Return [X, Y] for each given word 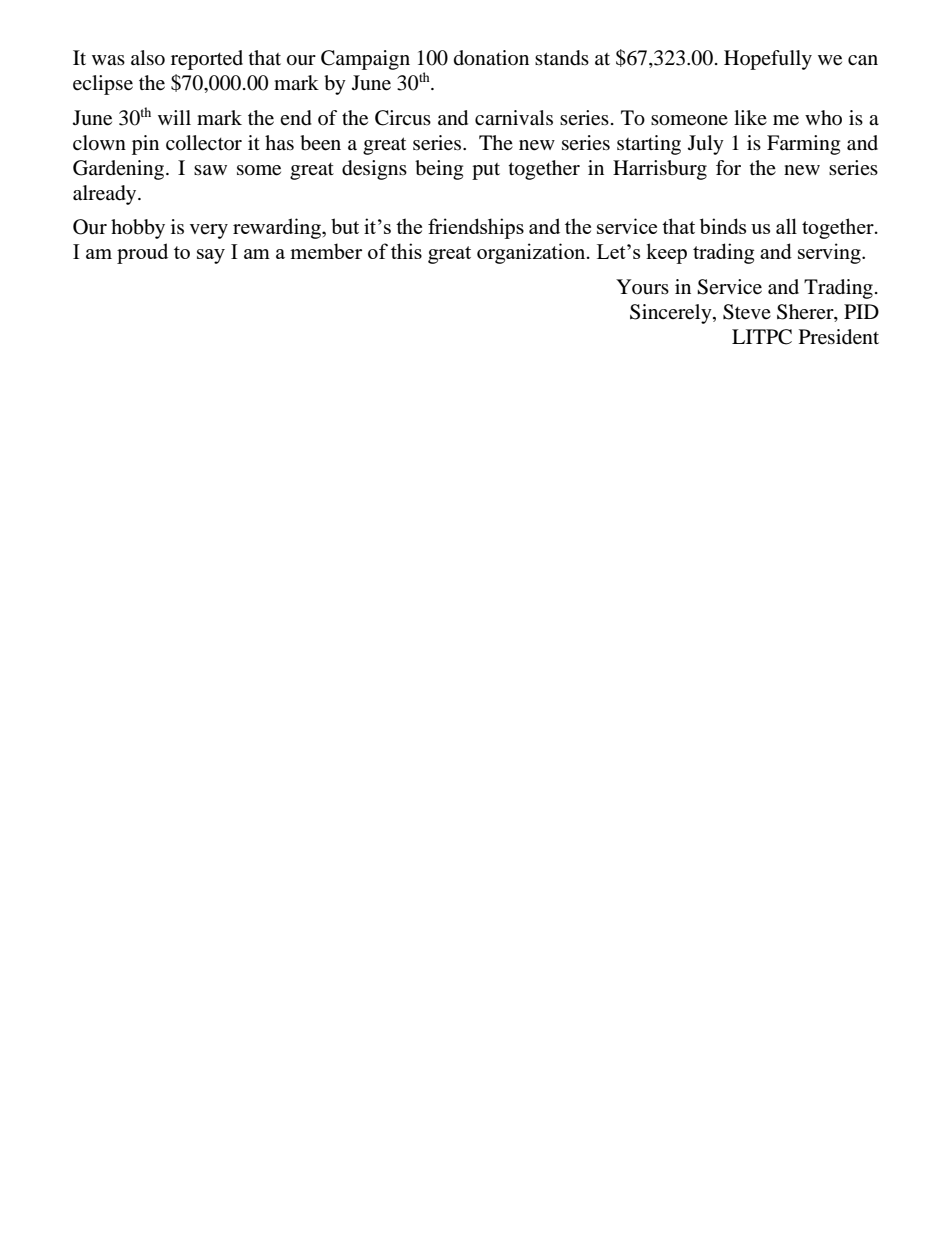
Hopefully [768, 60]
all [786, 226]
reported [207, 60]
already [106, 195]
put [486, 171]
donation [491, 58]
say [211, 256]
